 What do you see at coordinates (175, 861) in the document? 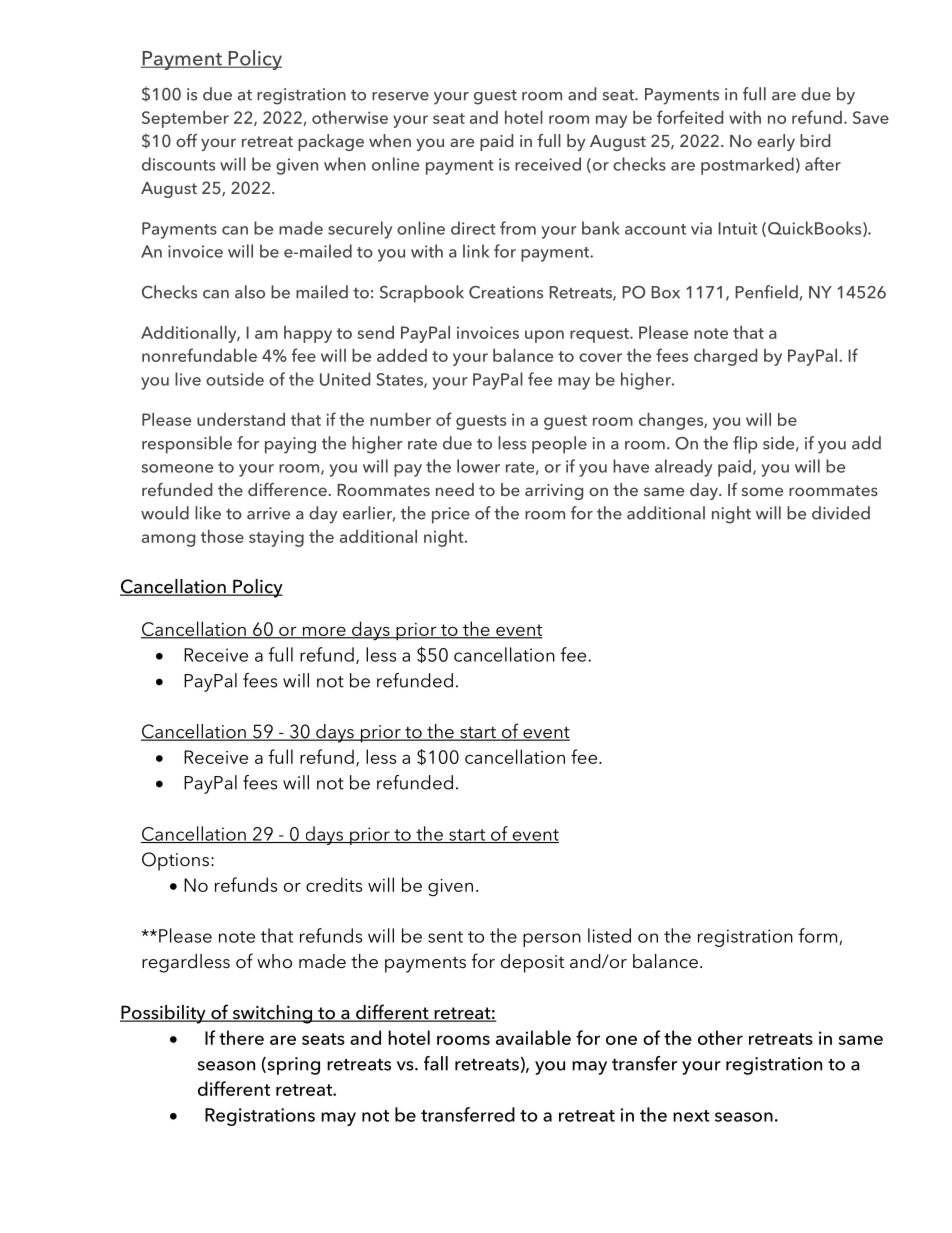
I see `Options` at bounding box center [175, 861].
